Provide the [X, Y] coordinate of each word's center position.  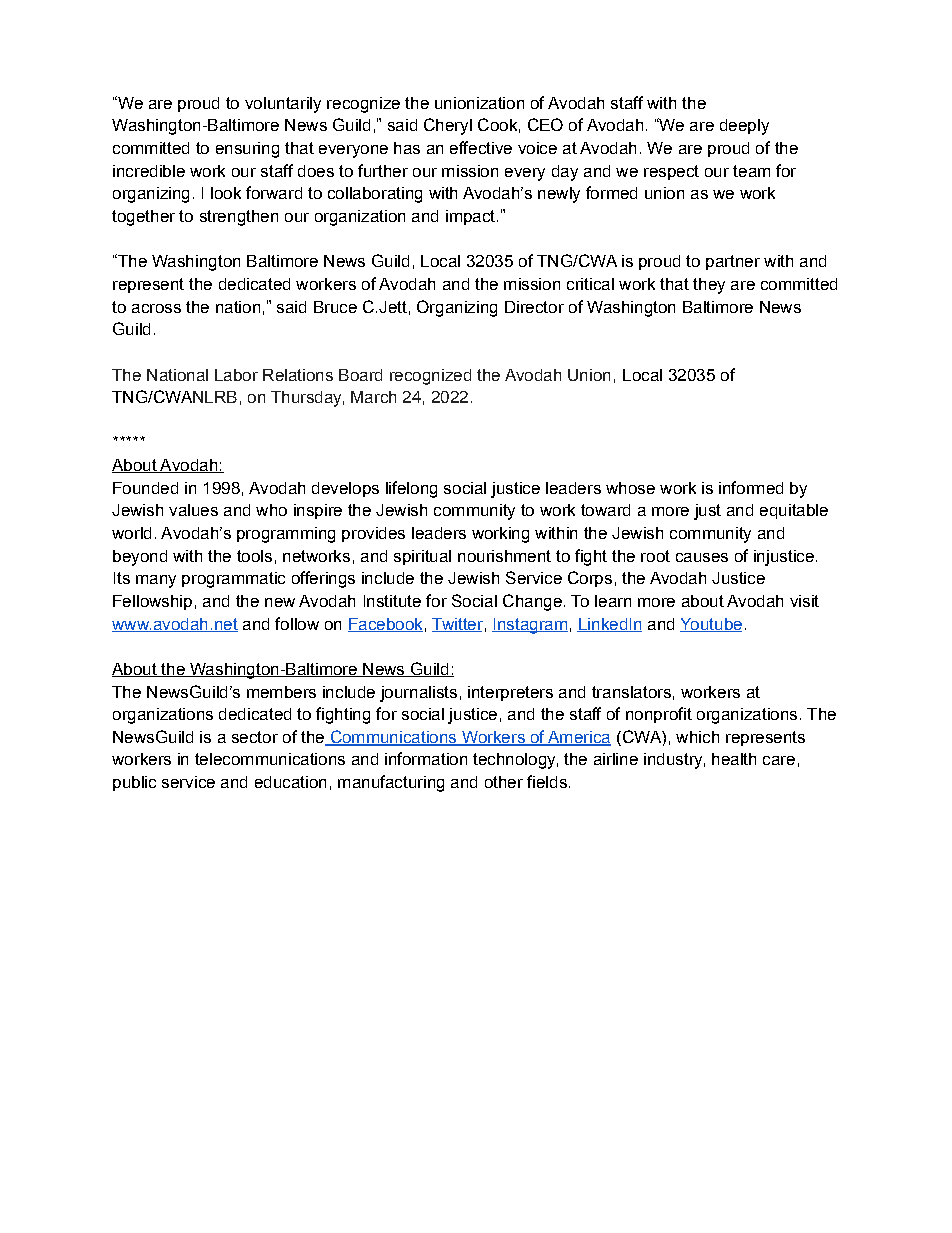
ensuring [247, 150]
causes [702, 557]
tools [254, 556]
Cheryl [448, 126]
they [709, 286]
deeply [744, 127]
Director [534, 307]
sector [255, 737]
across [156, 308]
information [426, 758]
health [734, 759]
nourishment [504, 556]
